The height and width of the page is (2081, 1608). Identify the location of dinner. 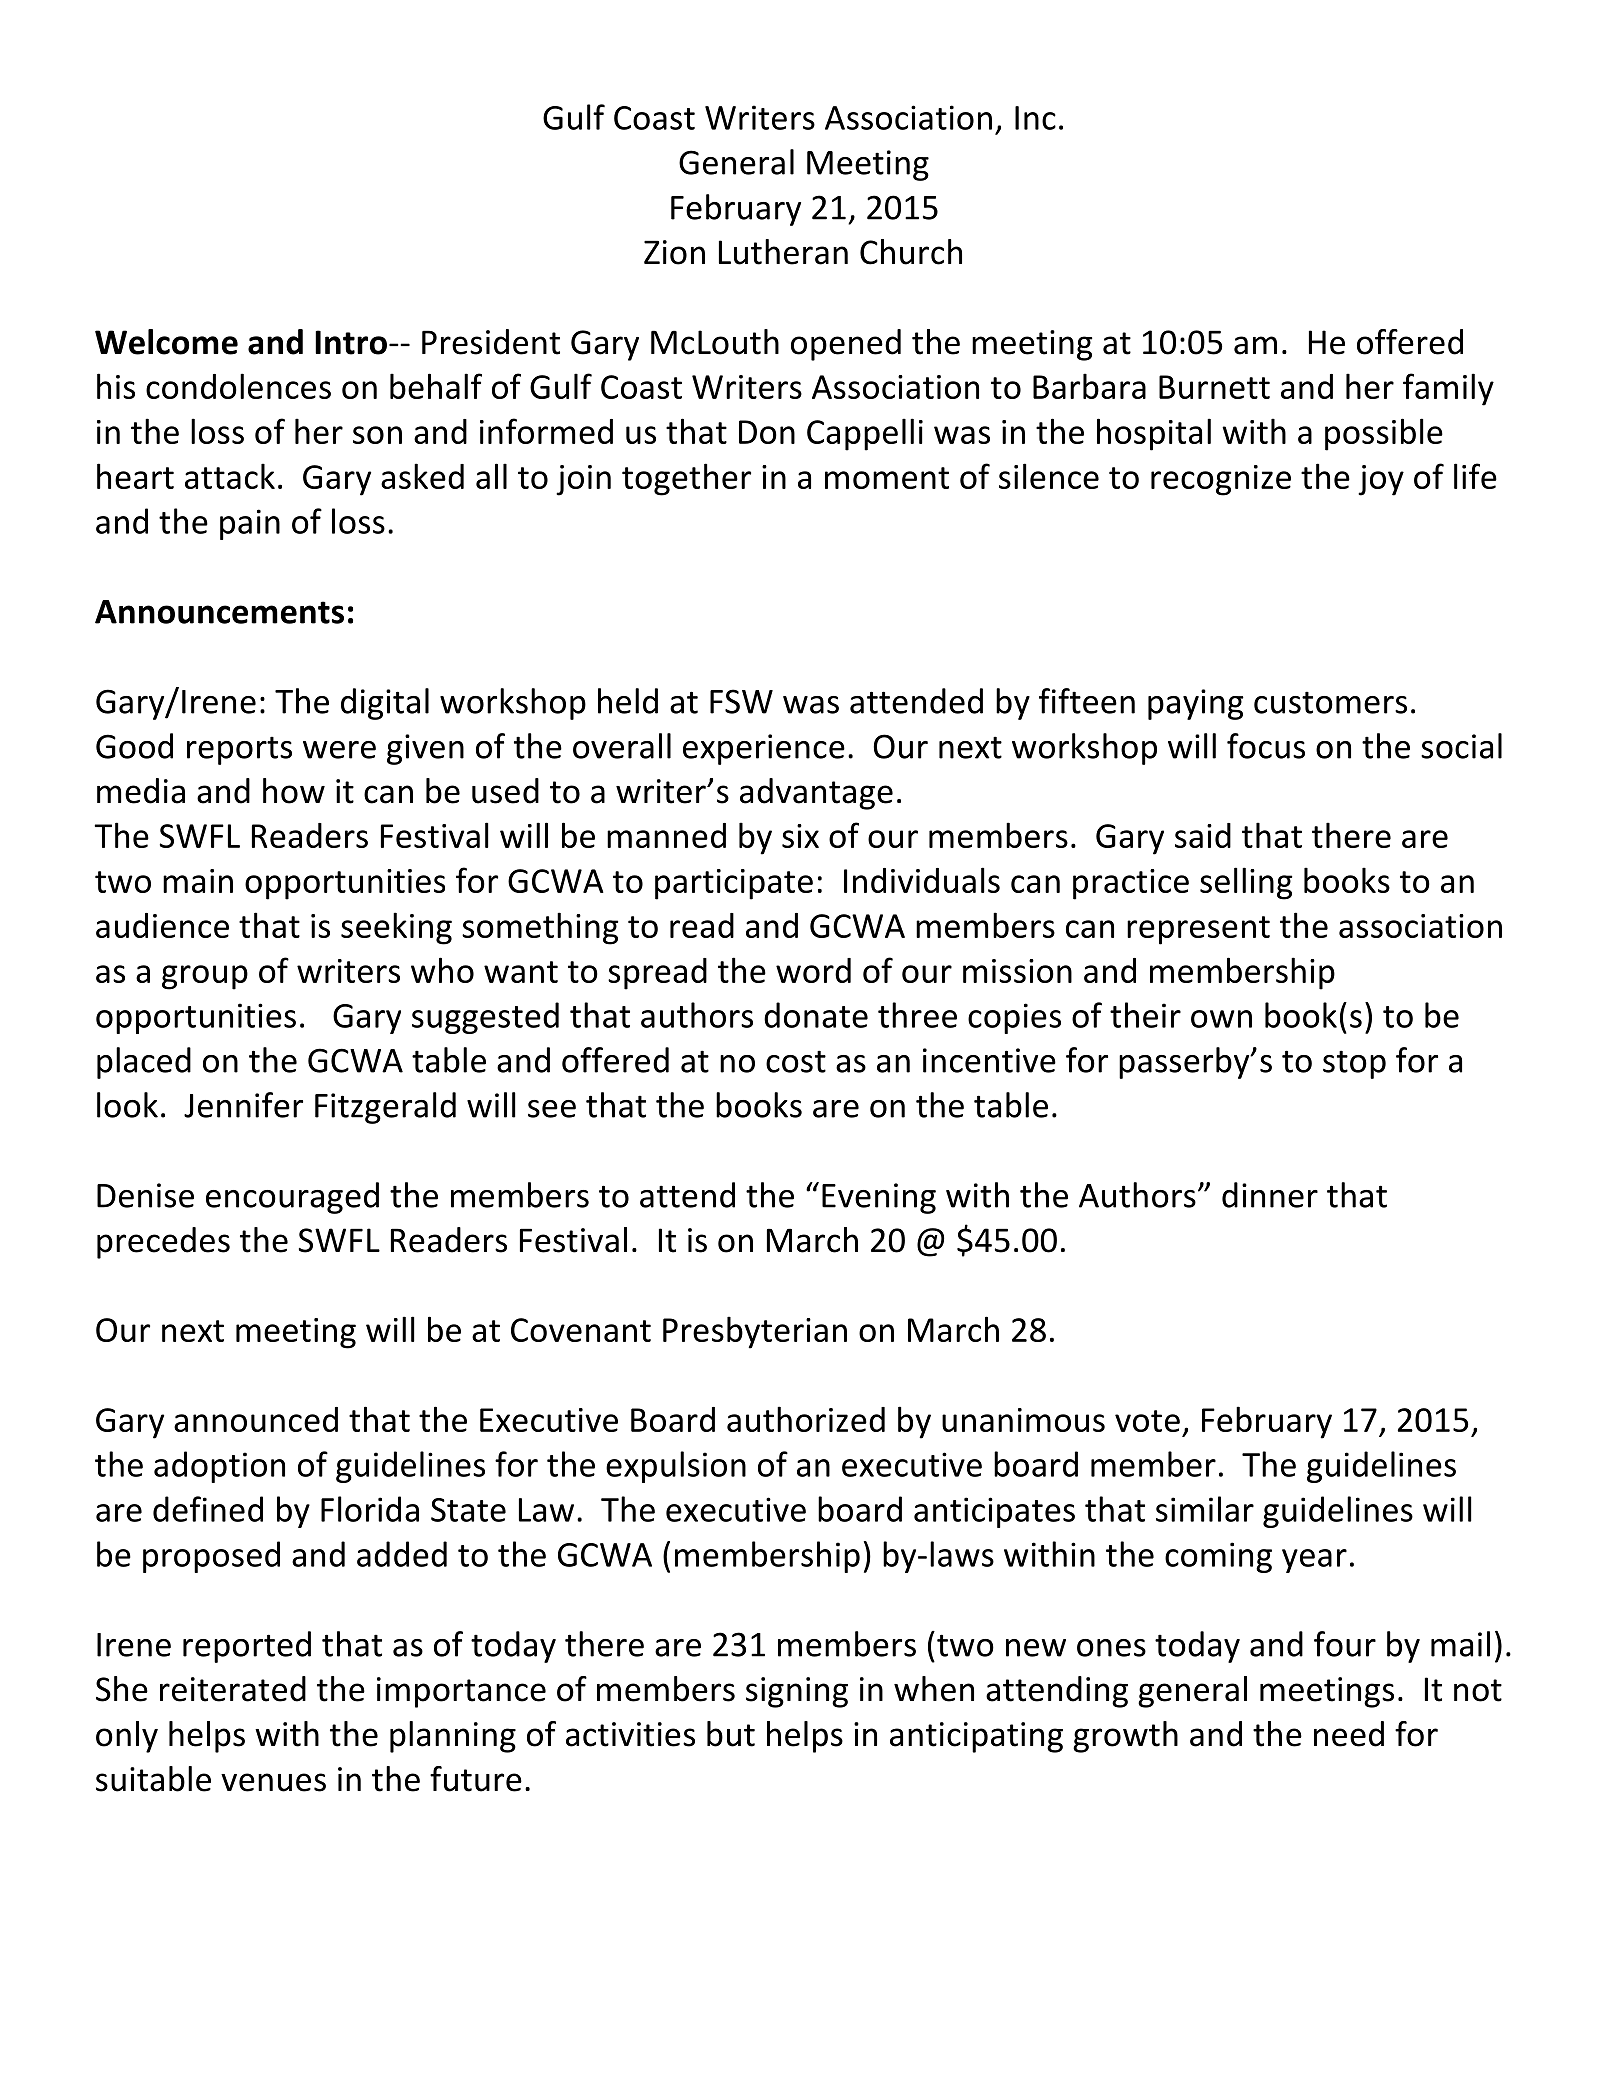
(1270, 1195).
